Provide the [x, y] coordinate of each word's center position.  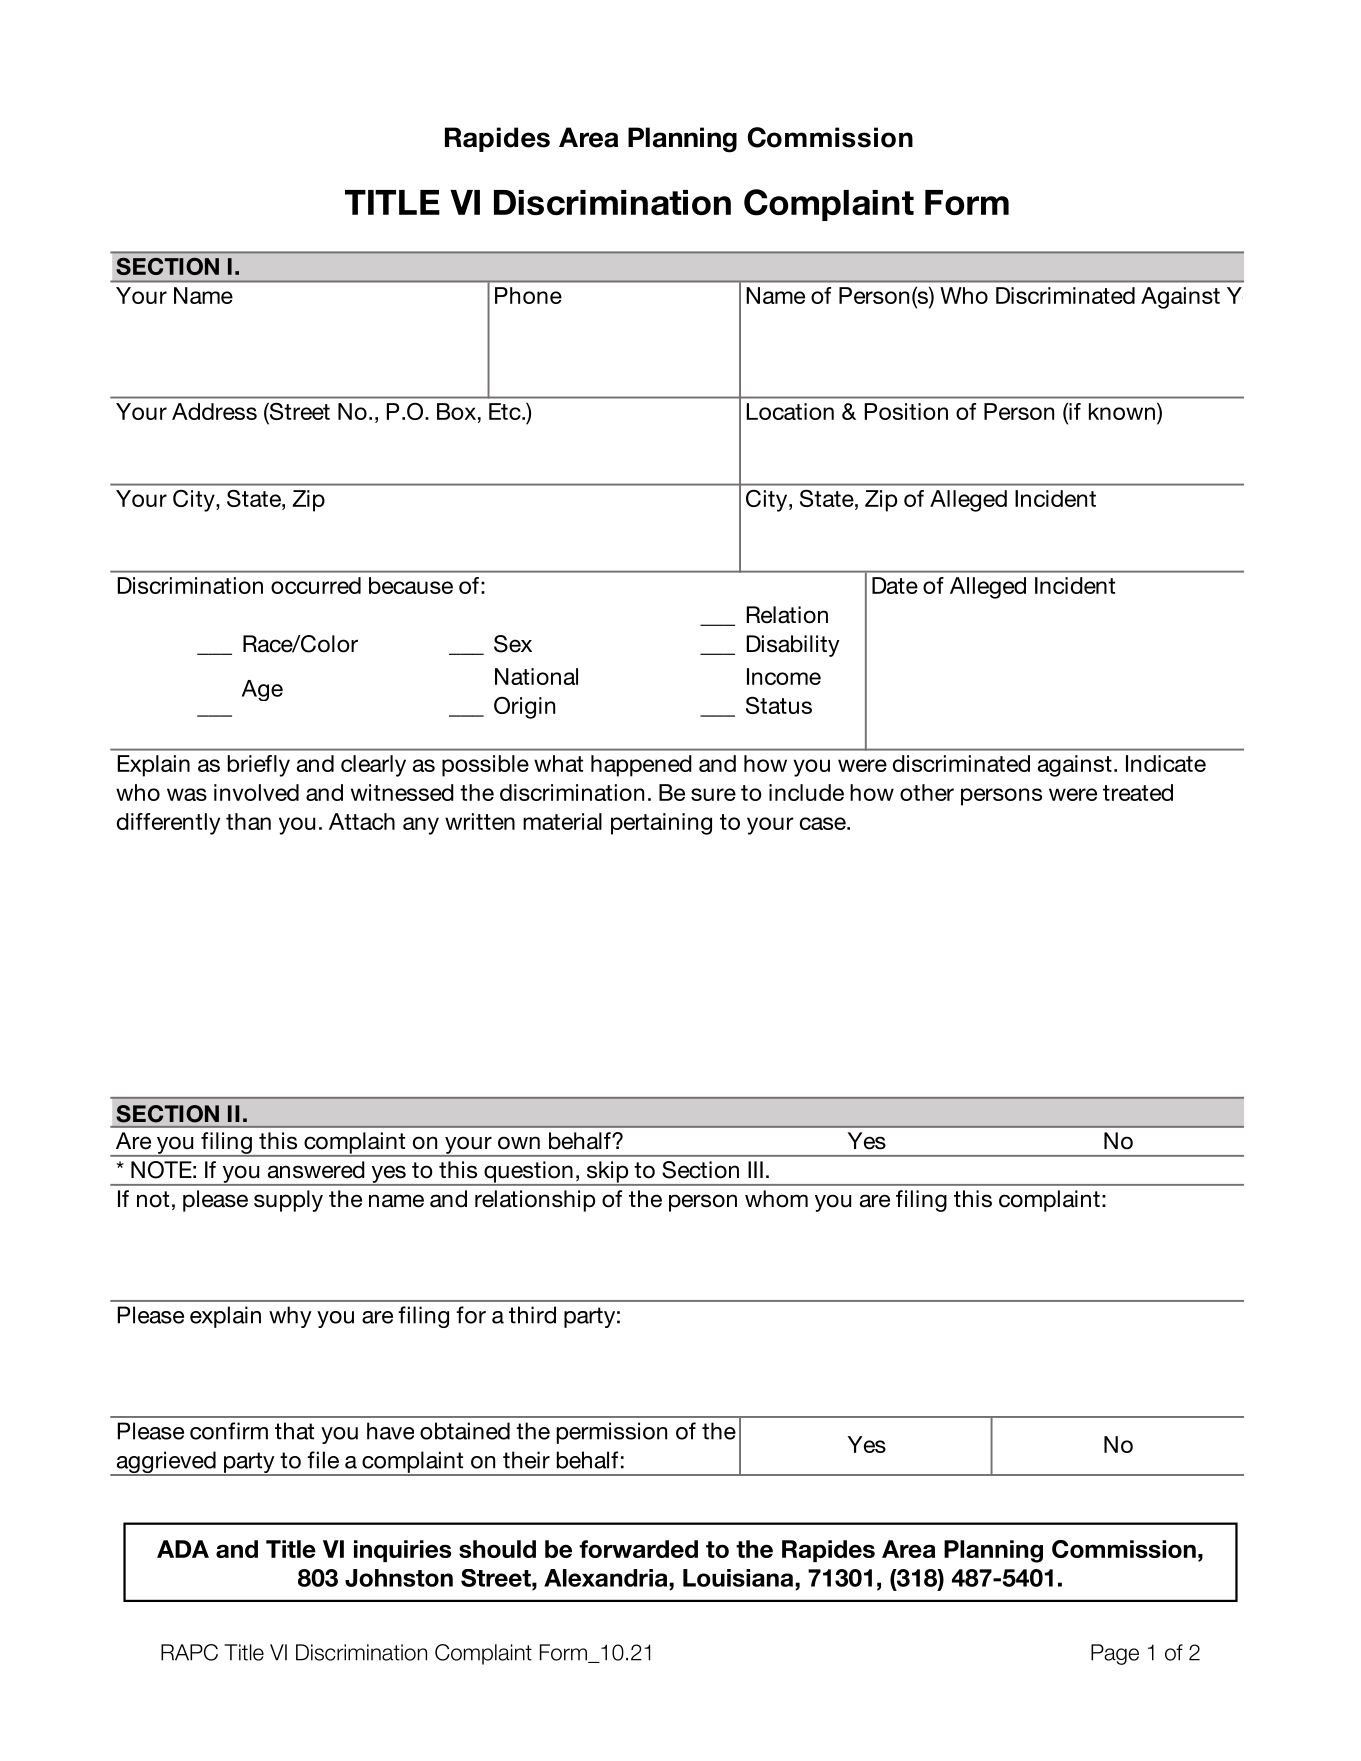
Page [1115, 1654]
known [1122, 411]
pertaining [661, 824]
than [248, 821]
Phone [528, 295]
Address [214, 411]
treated [1138, 792]
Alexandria [607, 1578]
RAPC [189, 1652]
